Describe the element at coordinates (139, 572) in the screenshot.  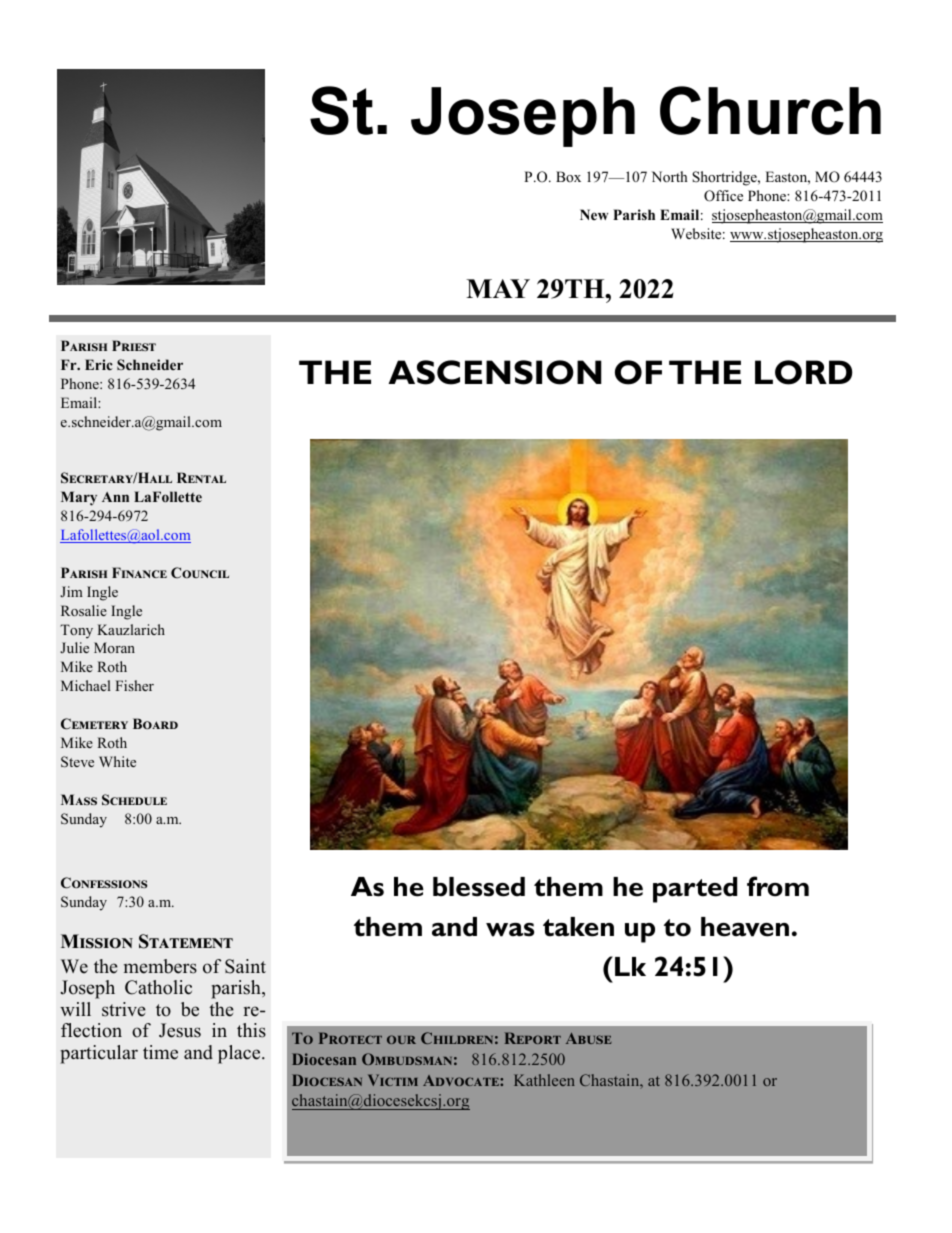
I see `Finance` at that location.
